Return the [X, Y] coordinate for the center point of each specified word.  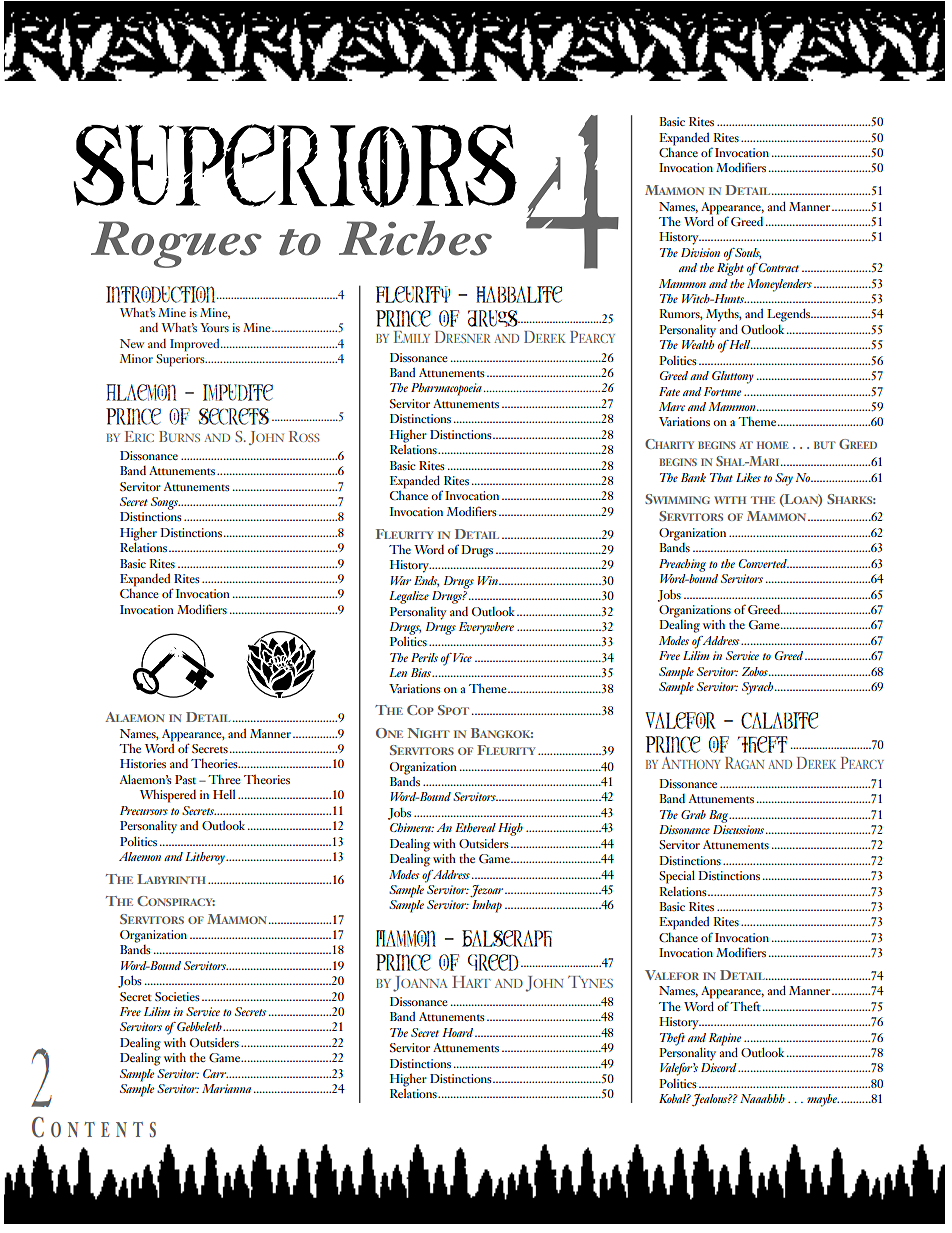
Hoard [457, 1032]
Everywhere [486, 628]
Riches [415, 238]
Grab [693, 814]
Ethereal [475, 827]
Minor [136, 358]
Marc [672, 406]
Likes [748, 477]
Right [730, 269]
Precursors [144, 810]
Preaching [682, 565]
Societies [177, 996]
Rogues [176, 244]
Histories [143, 763]
